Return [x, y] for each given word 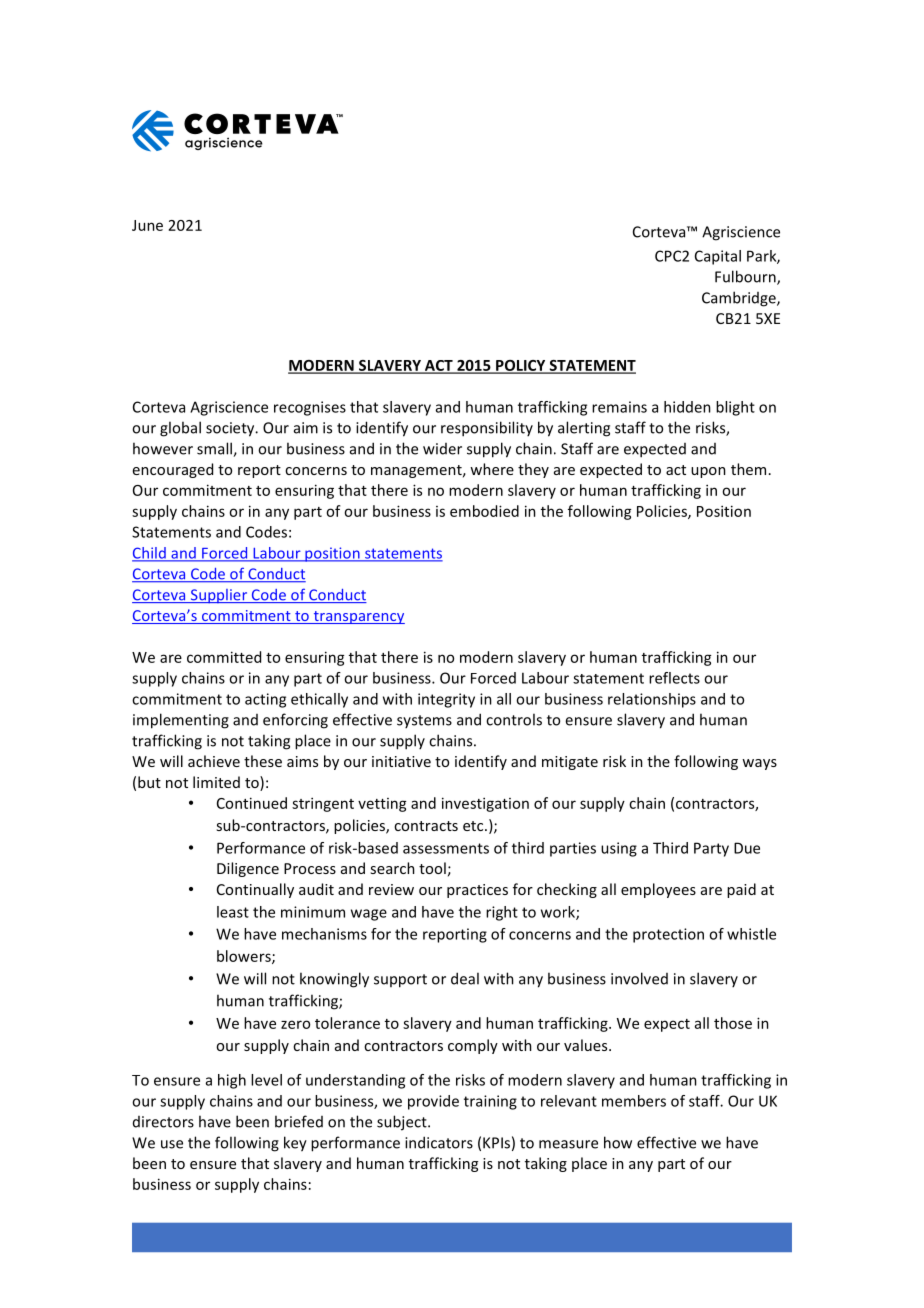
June [147, 225]
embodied [484, 511]
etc [474, 826]
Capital [718, 257]
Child [150, 554]
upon [708, 472]
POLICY [521, 366]
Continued [252, 803]
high [232, 1081]
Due [747, 848]
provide [433, 1102]
